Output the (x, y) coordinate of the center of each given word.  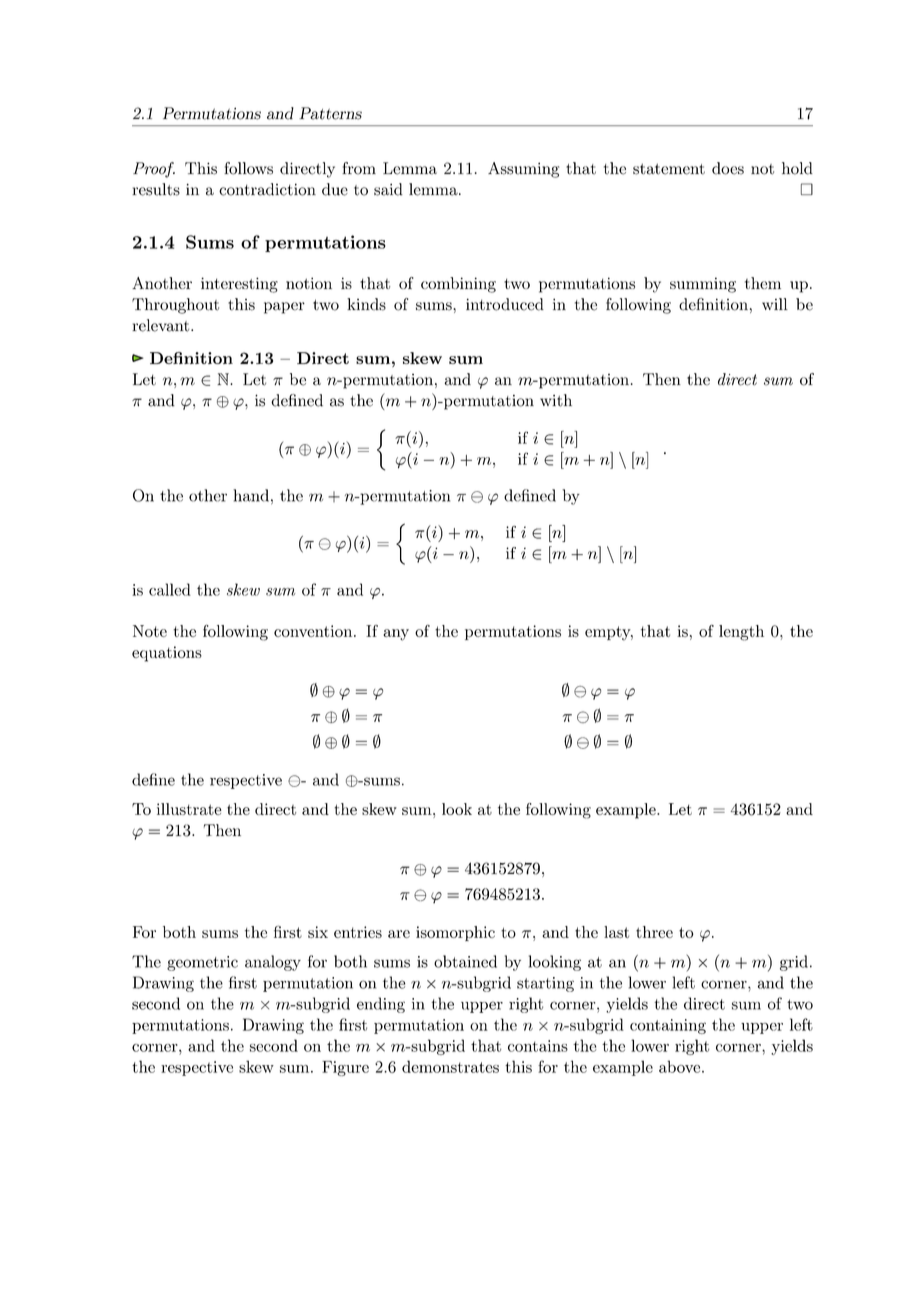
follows (248, 168)
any (396, 635)
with (556, 400)
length (741, 633)
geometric (202, 963)
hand (251, 495)
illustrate (189, 809)
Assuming (523, 170)
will (775, 304)
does (728, 168)
